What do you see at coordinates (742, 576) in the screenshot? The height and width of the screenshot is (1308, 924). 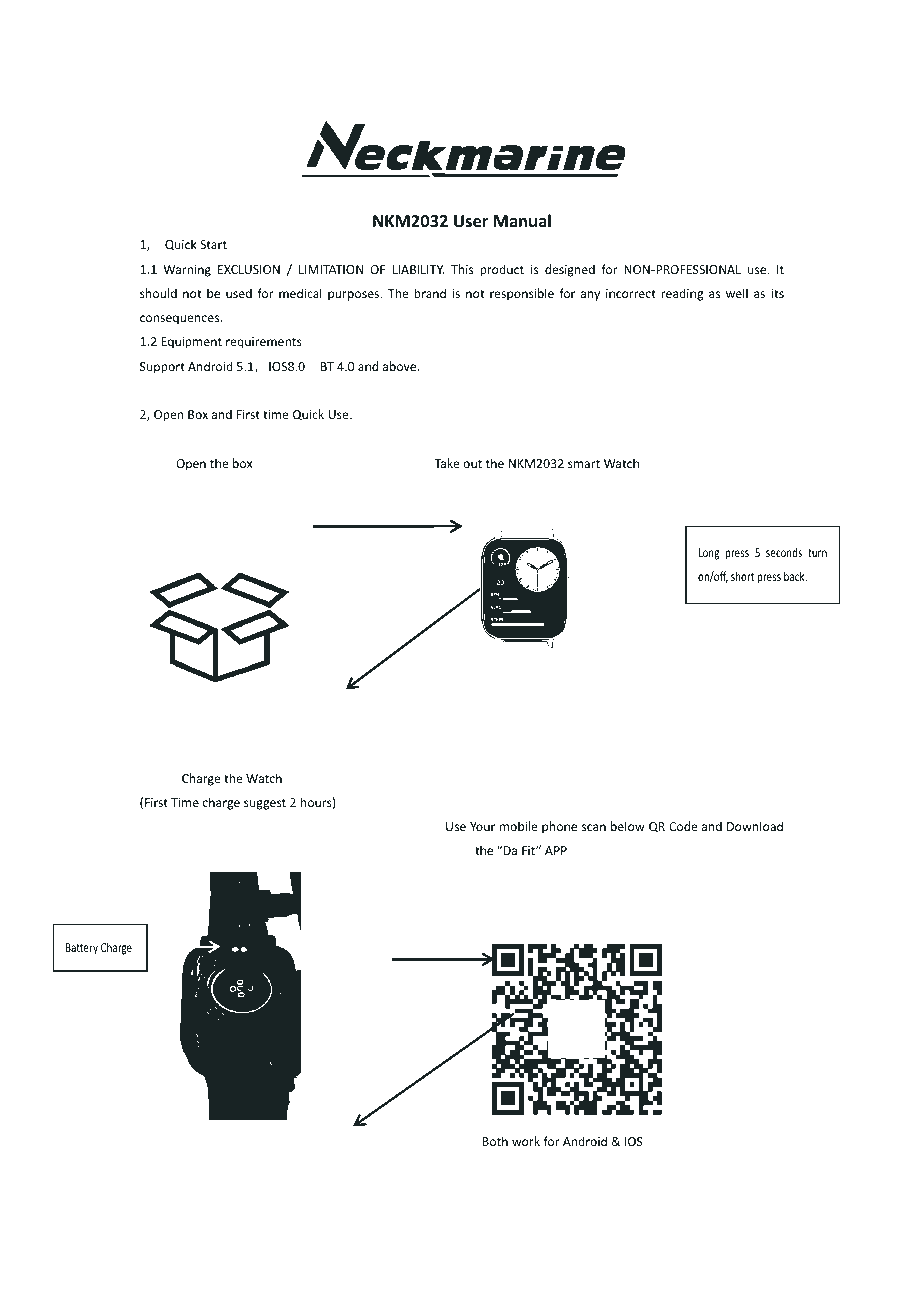 I see `short` at bounding box center [742, 576].
